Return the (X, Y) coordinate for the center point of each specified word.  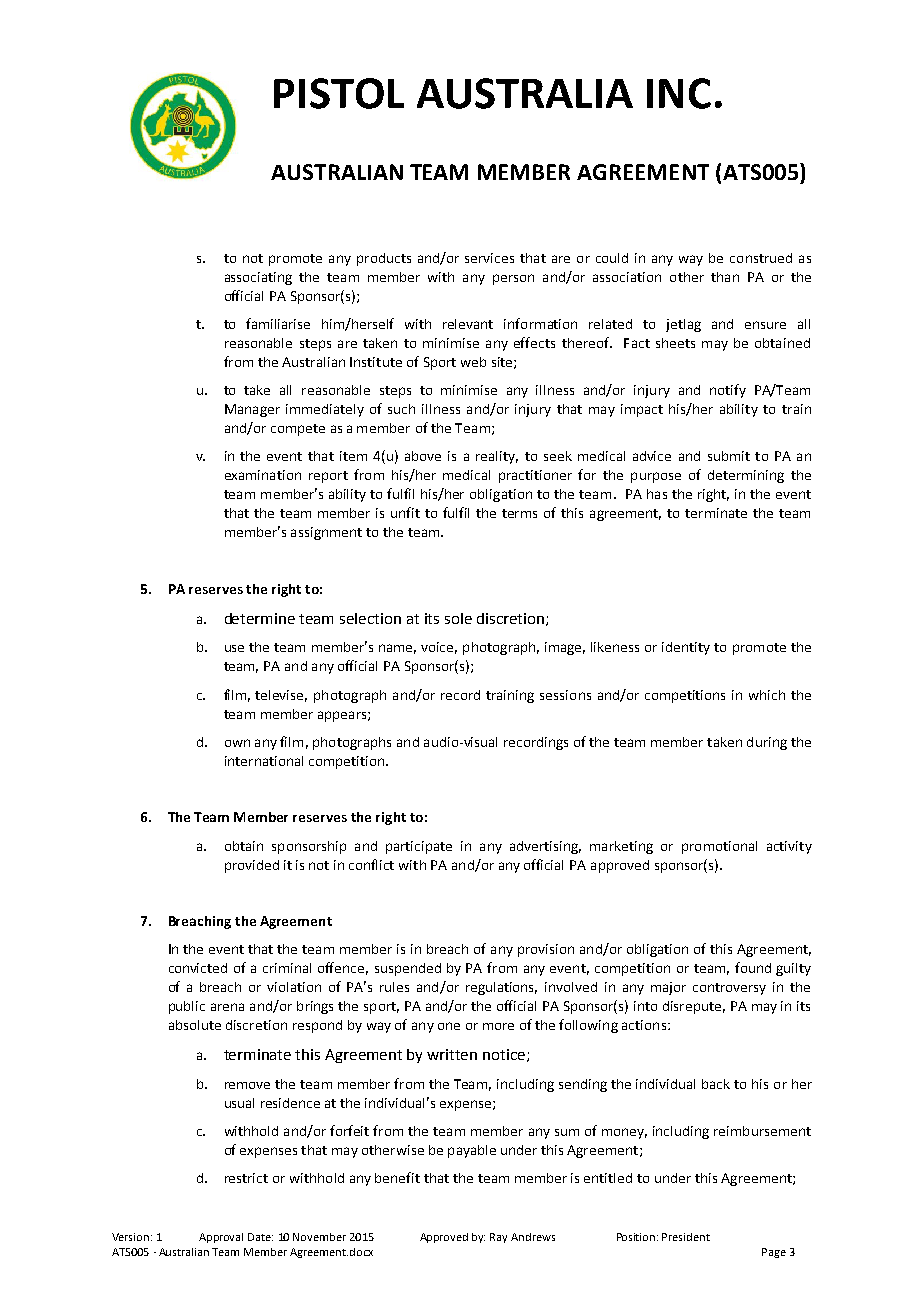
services (489, 258)
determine (260, 618)
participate (419, 847)
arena (227, 1007)
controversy (729, 989)
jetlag (683, 325)
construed (761, 258)
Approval (221, 1238)
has (657, 494)
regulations (501, 988)
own (237, 743)
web (473, 362)
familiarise (278, 323)
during (767, 743)
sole (458, 618)
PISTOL (339, 93)
